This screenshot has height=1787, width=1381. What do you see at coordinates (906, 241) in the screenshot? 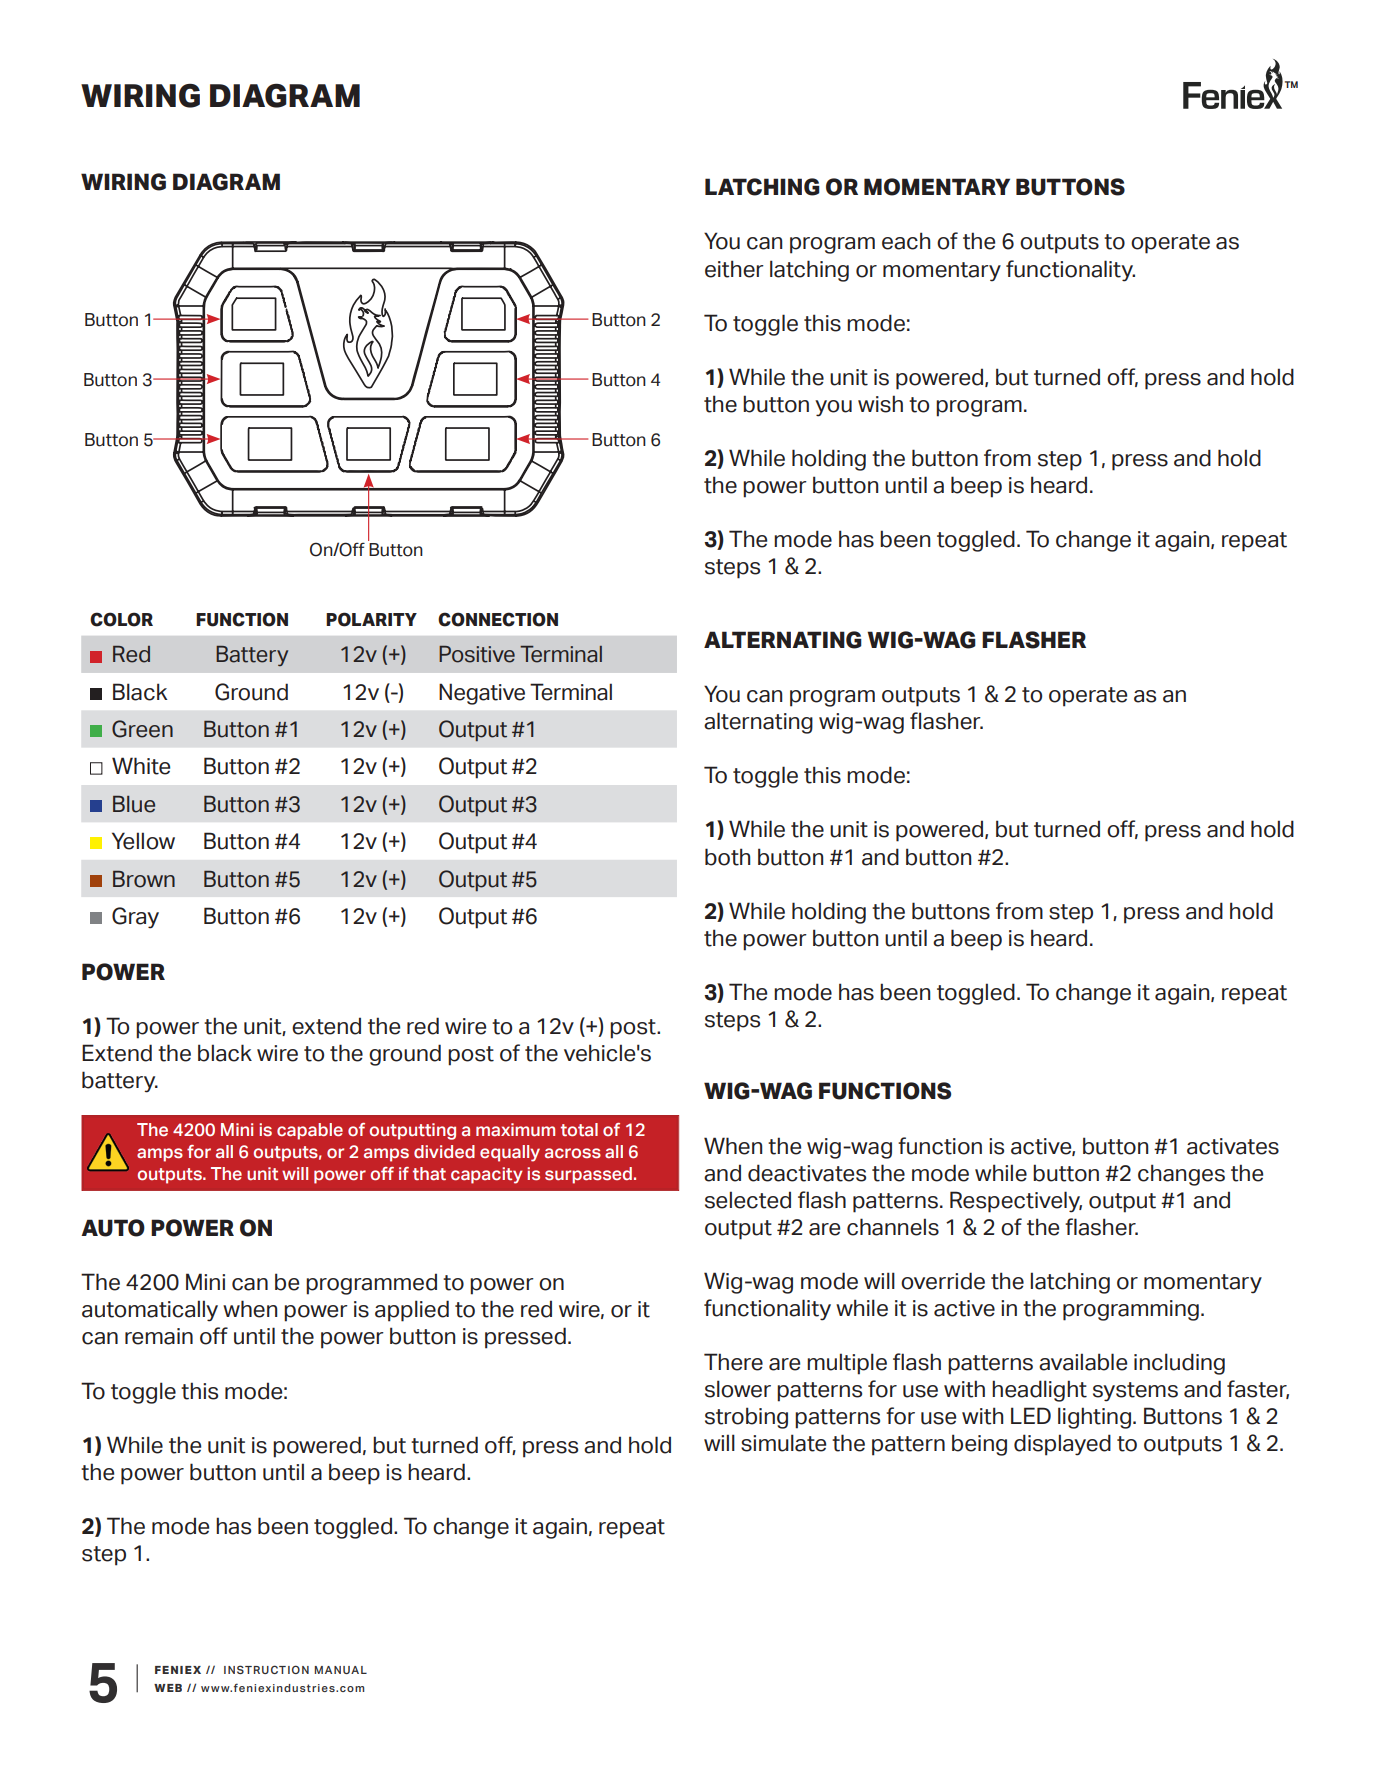
I see `each` at bounding box center [906, 241].
